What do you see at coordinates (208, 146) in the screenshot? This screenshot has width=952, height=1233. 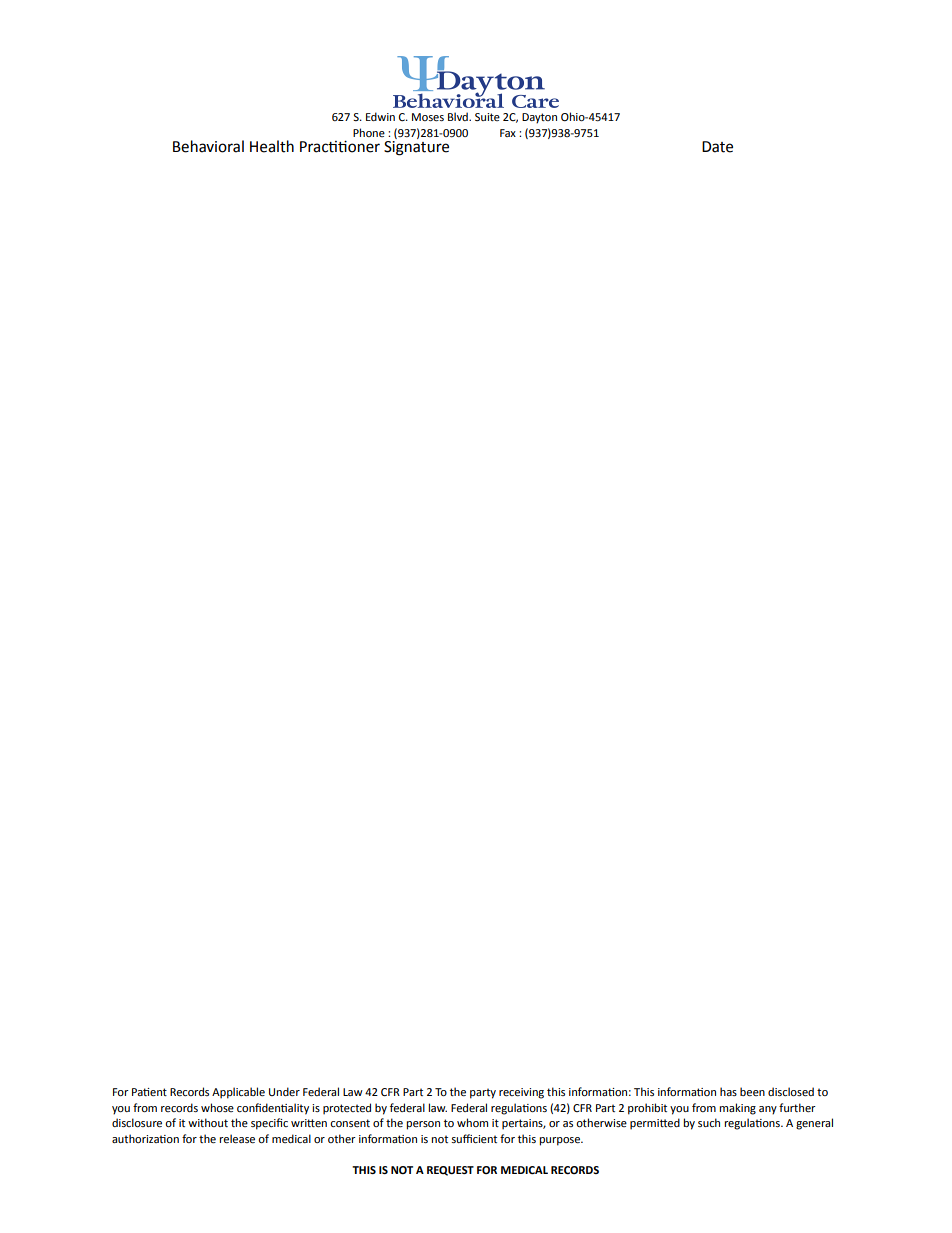 I see `Behavioral` at bounding box center [208, 146].
